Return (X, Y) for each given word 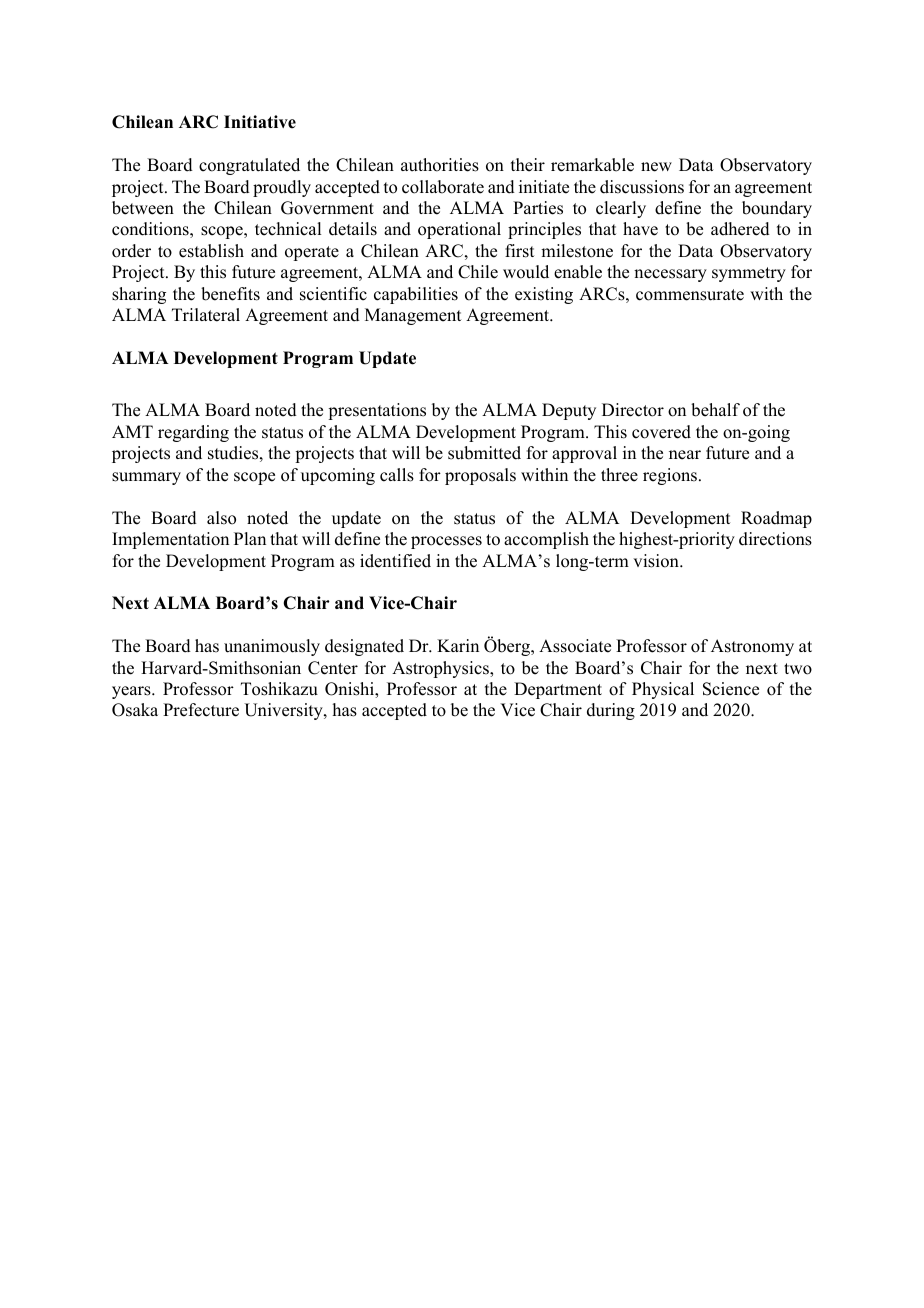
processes (446, 542)
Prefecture (201, 710)
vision (657, 561)
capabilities (416, 295)
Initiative (260, 122)
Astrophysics (441, 669)
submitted (484, 453)
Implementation (170, 540)
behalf (715, 410)
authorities (440, 165)
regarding (193, 433)
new (656, 167)
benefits (230, 294)
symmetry (749, 274)
